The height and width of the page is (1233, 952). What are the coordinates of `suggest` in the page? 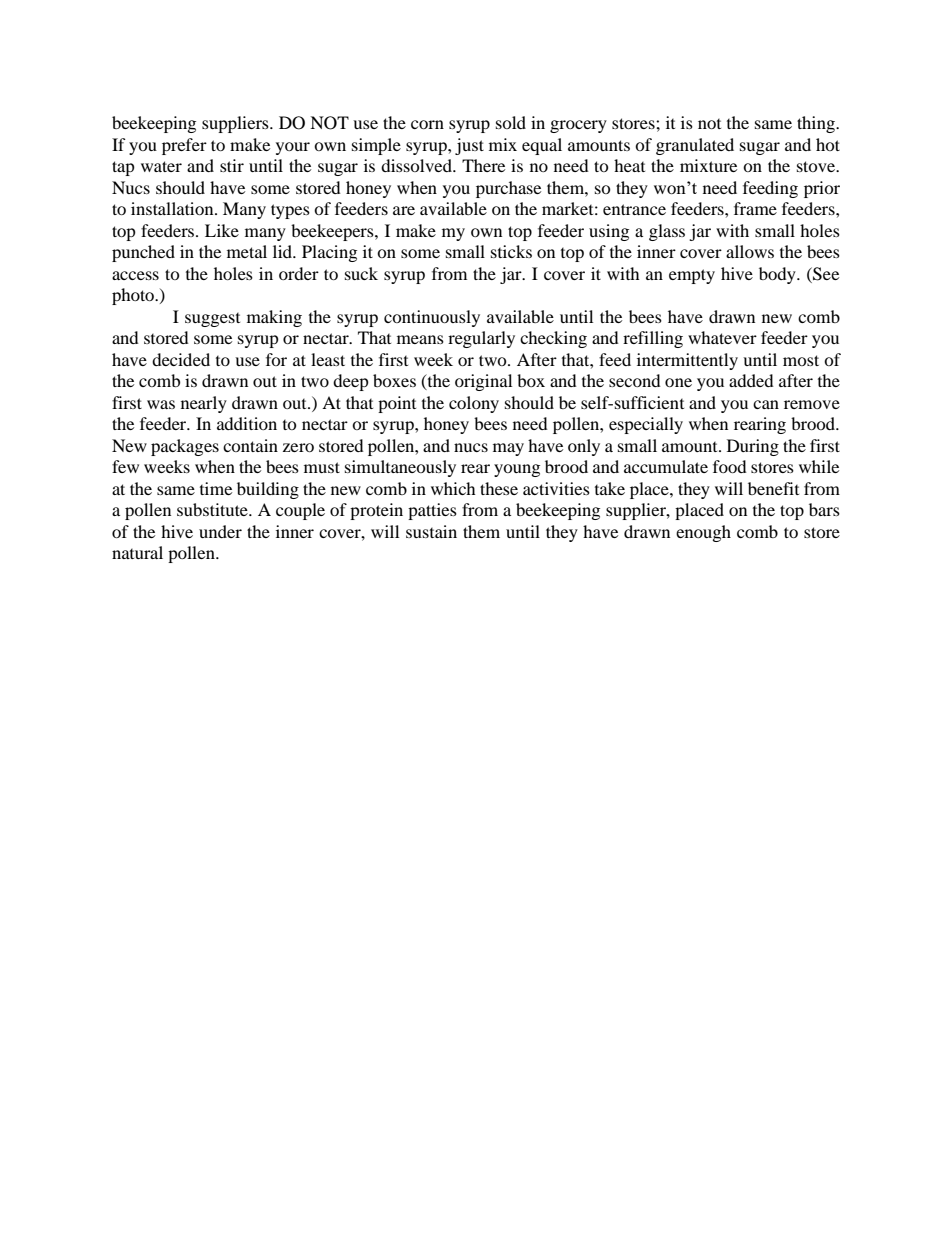 It's located at (212, 320).
